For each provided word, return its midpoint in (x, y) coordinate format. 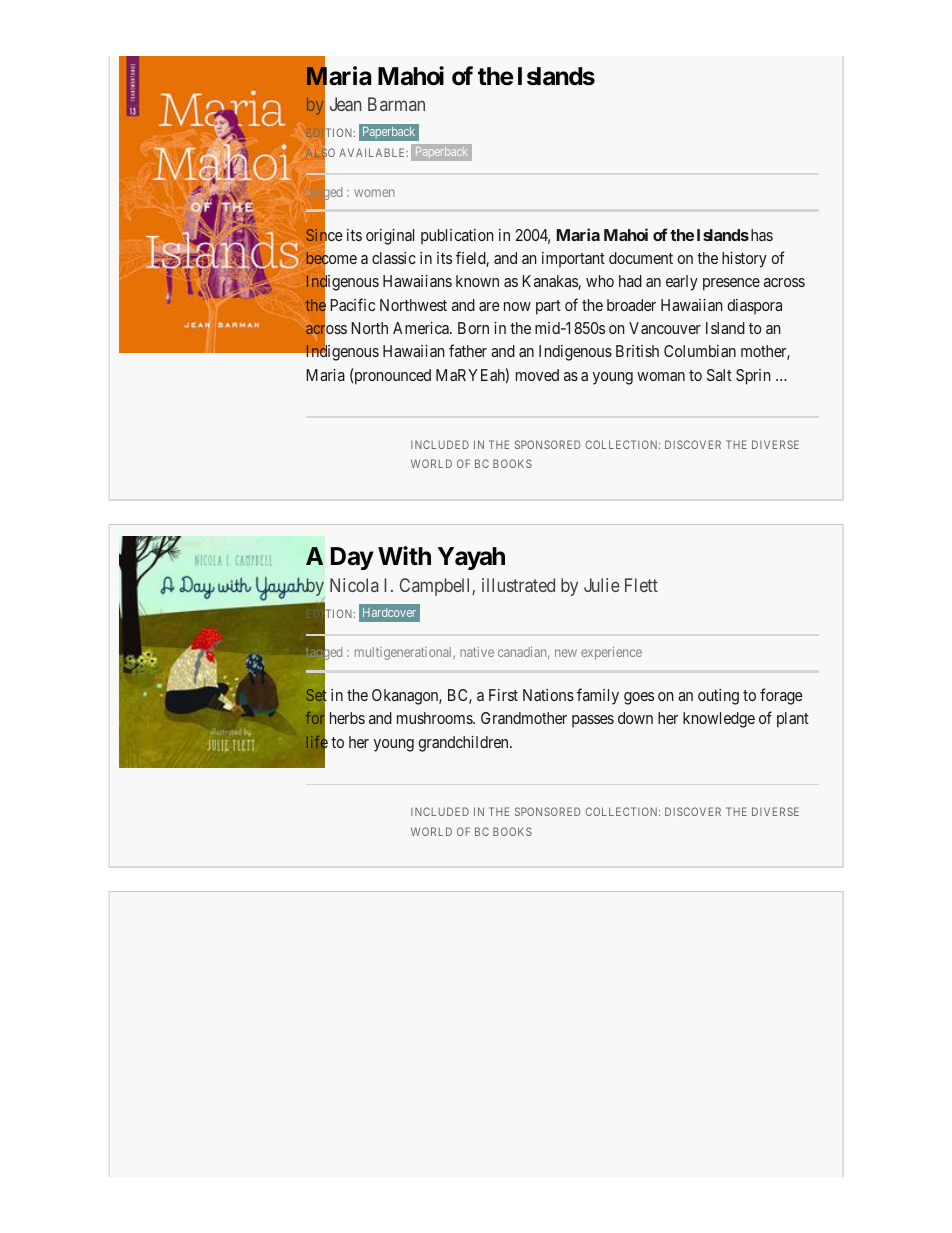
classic (394, 258)
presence (731, 284)
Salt (719, 375)
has (760, 235)
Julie (602, 585)
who (600, 281)
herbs (347, 718)
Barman (396, 104)
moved (537, 375)
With (404, 556)
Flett (641, 585)
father (468, 350)
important (573, 260)
